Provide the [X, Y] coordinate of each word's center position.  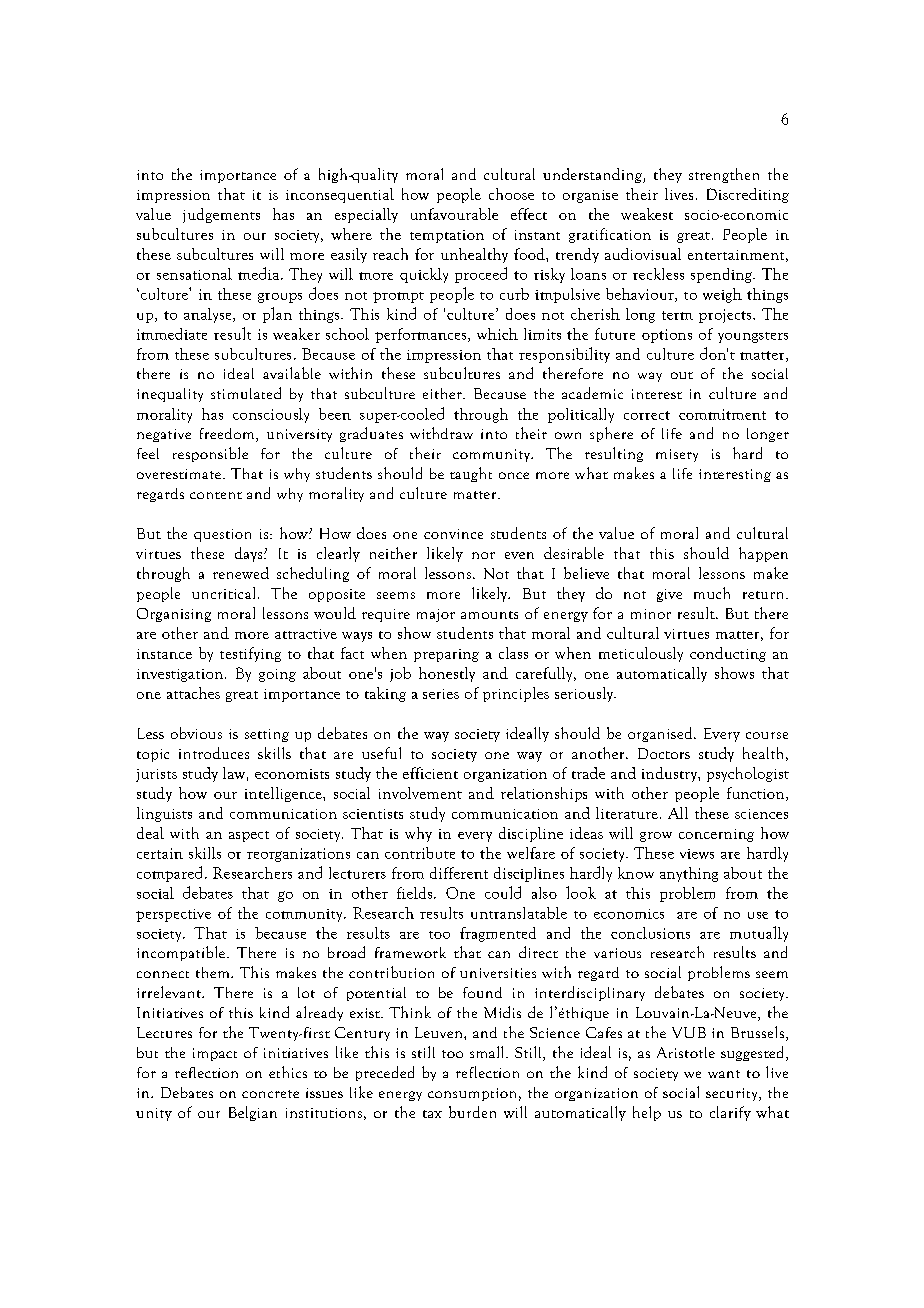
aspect [249, 836]
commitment [722, 414]
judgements [221, 215]
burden [472, 1112]
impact [215, 1054]
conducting [728, 654]
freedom [228, 435]
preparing [446, 655]
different [459, 873]
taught [471, 474]
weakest [647, 214]
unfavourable [454, 214]
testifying [250, 654]
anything [689, 874]
